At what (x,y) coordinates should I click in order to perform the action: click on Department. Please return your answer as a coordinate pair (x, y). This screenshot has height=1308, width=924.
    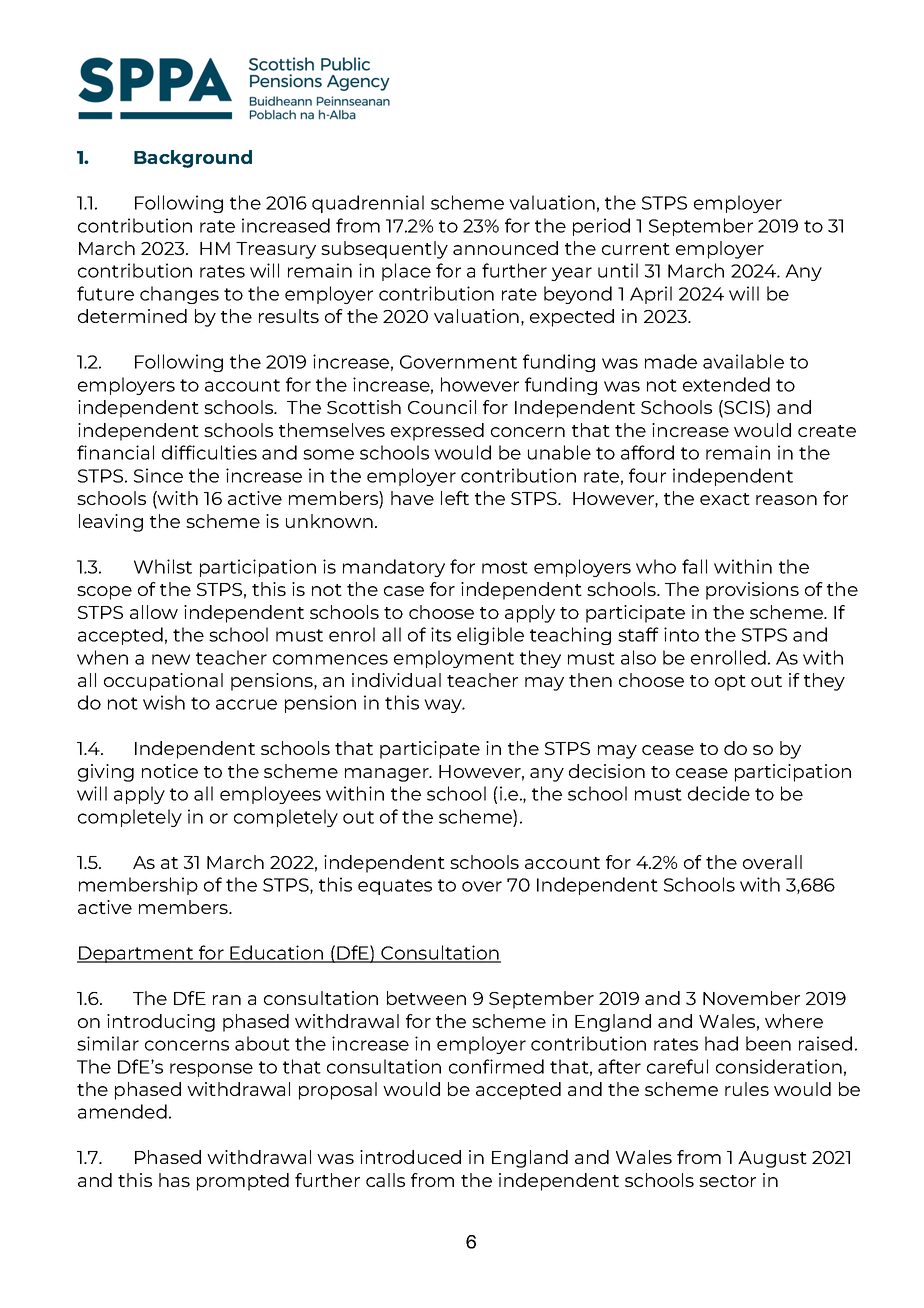
    Looking at the image, I should click on (136, 954).
